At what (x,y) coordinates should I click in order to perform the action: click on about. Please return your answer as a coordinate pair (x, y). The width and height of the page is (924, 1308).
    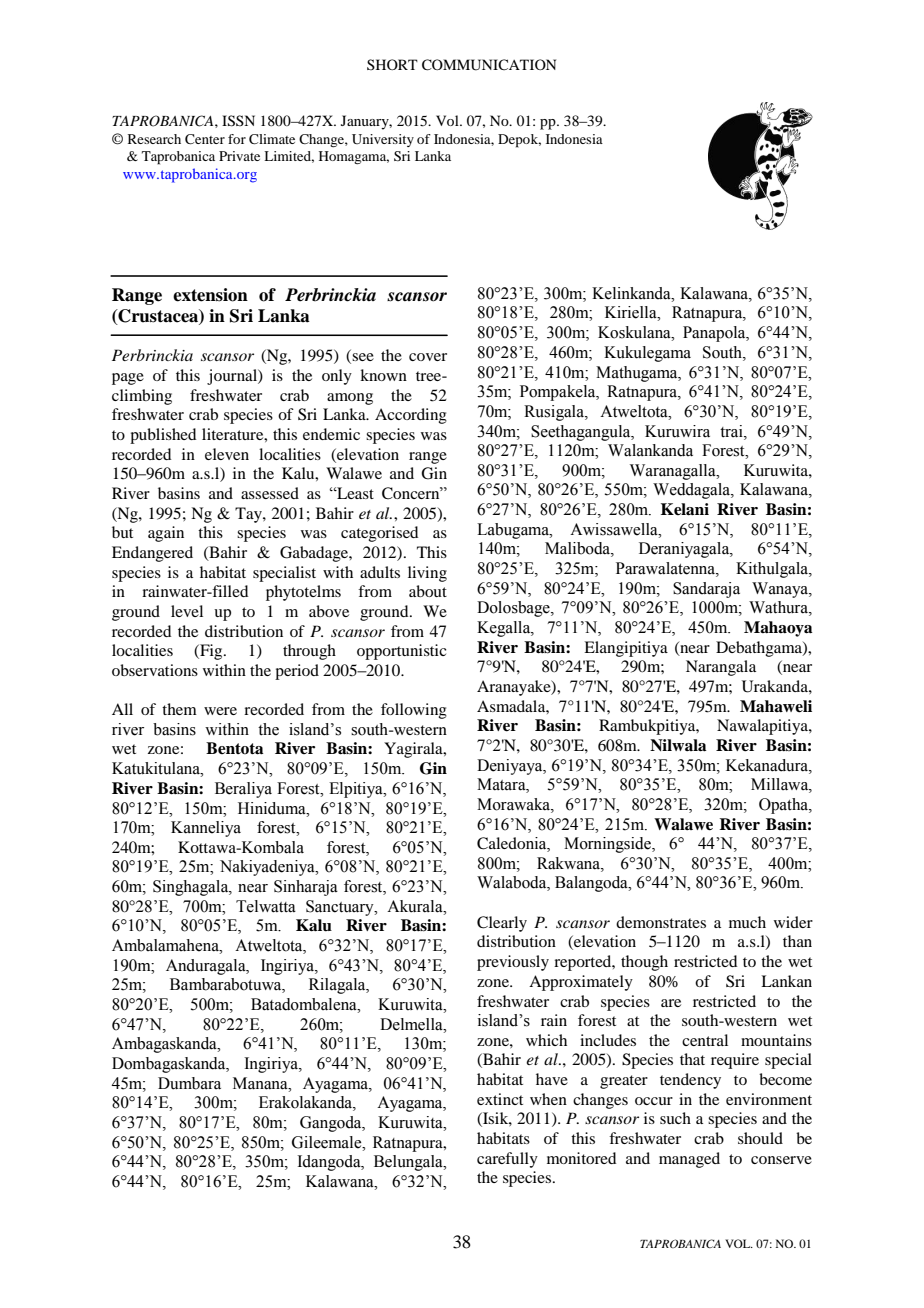
    Looking at the image, I should click on (428, 591).
